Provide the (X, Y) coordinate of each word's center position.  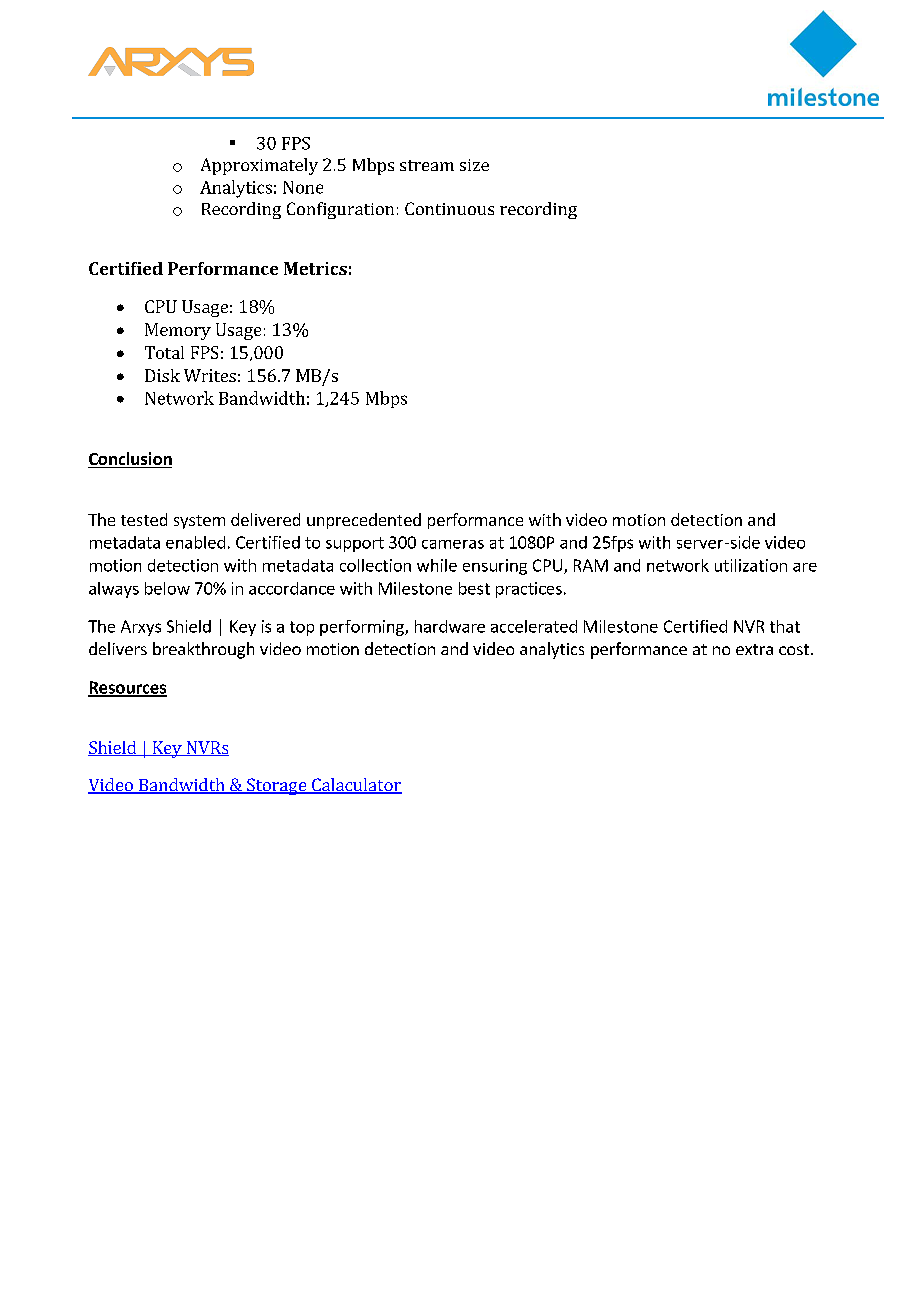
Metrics (315, 268)
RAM (591, 565)
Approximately (259, 166)
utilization (751, 565)
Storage (277, 786)
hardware (450, 626)
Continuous (449, 208)
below (167, 588)
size (474, 165)
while (437, 565)
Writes (210, 375)
